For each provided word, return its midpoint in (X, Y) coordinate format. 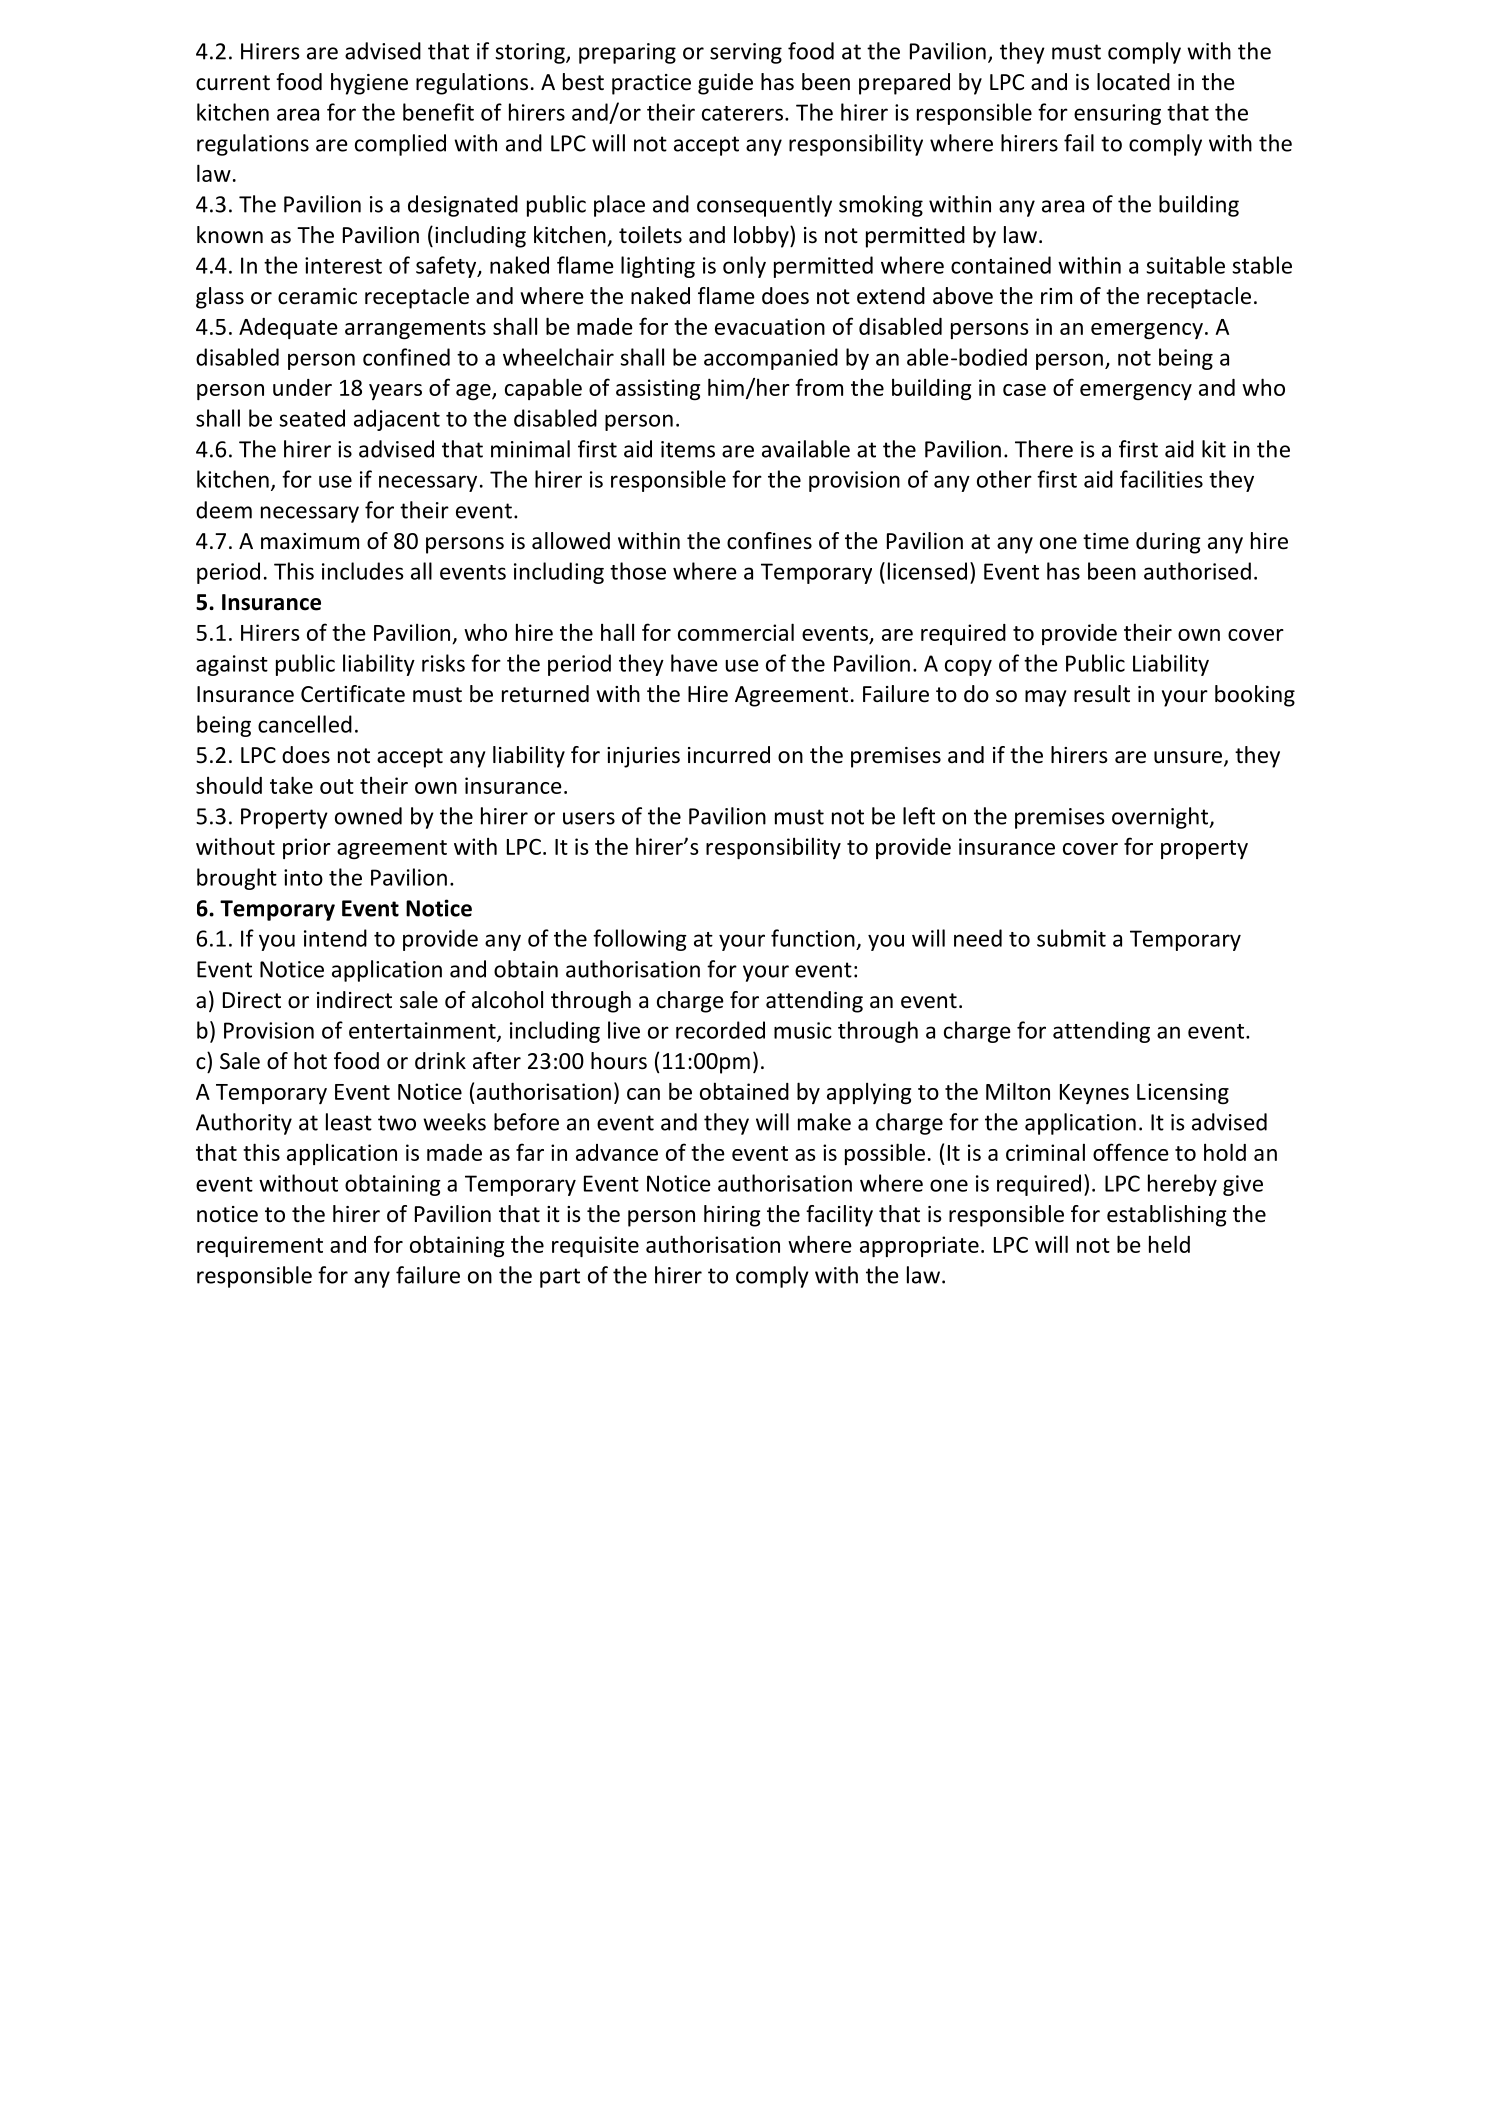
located (1133, 82)
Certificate (353, 694)
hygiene (369, 84)
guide (725, 84)
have (694, 663)
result (1102, 694)
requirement (260, 1246)
